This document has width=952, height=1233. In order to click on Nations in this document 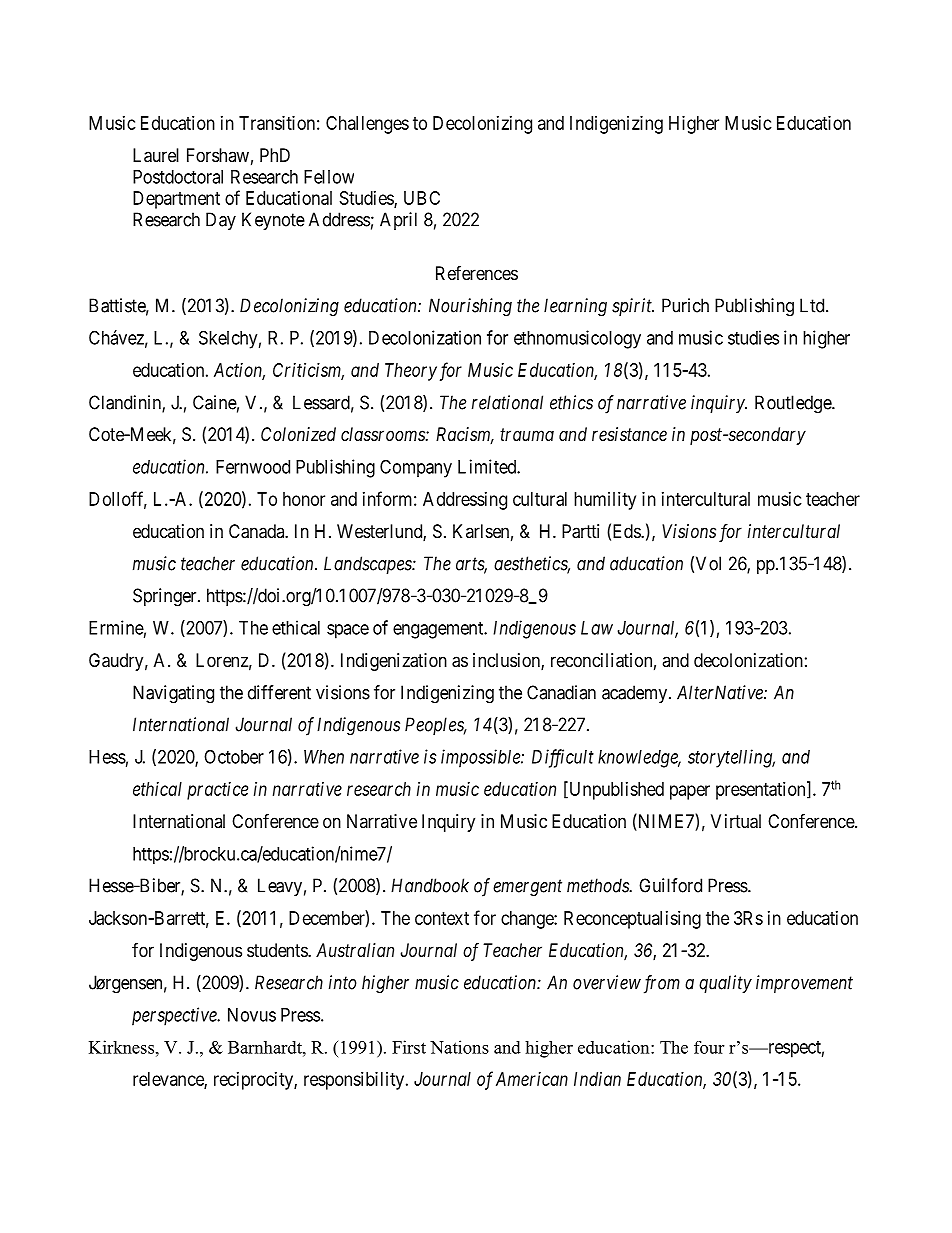, I will do `click(459, 1047)`.
